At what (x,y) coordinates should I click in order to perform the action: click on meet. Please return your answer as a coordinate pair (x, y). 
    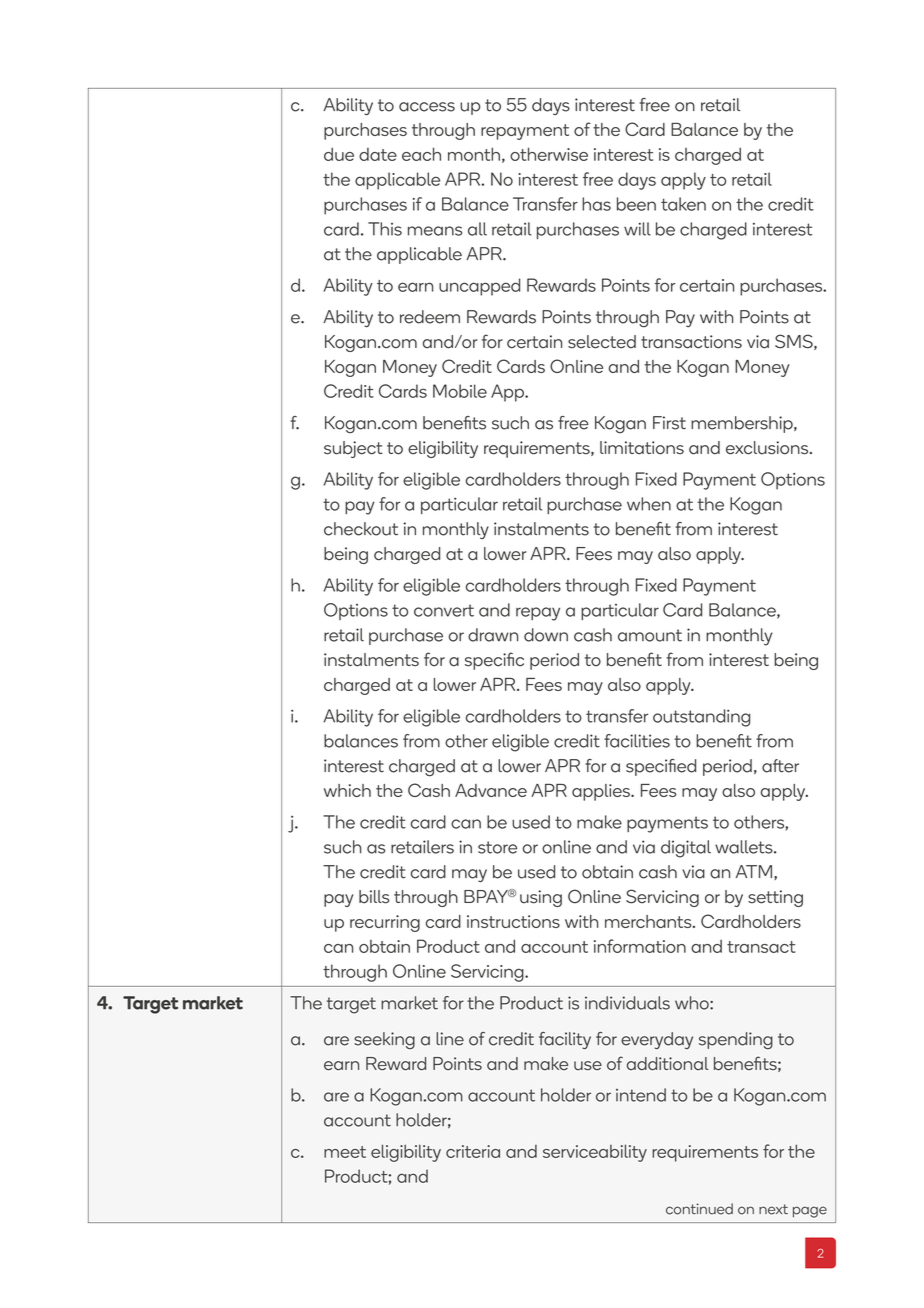
    Looking at the image, I should click on (345, 1152).
